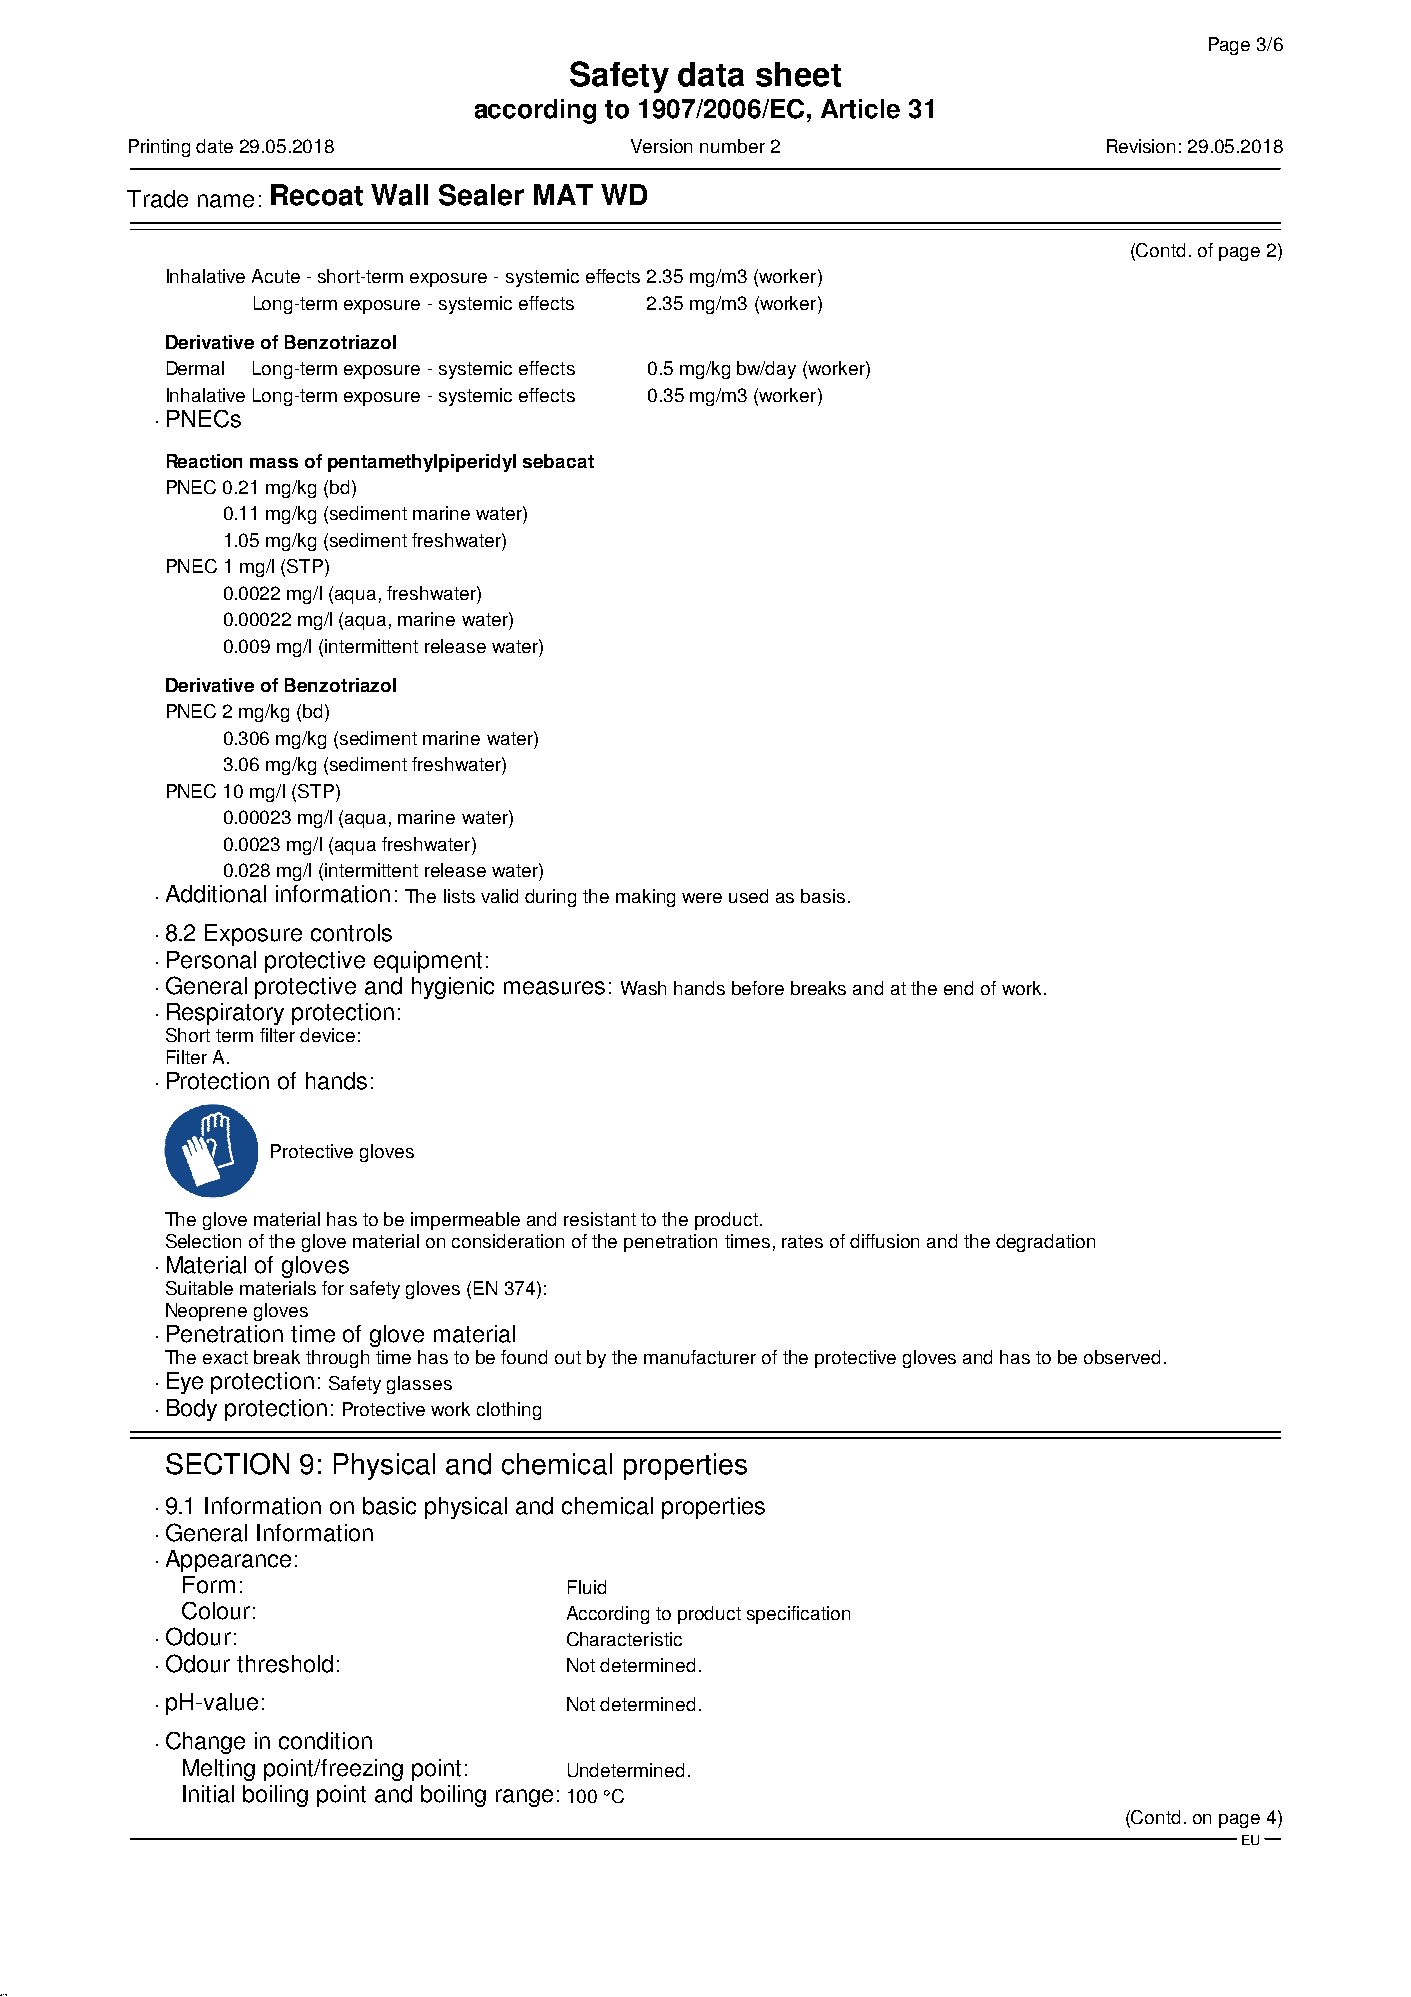 The height and width of the screenshot is (1997, 1411). I want to click on Version, so click(661, 146).
